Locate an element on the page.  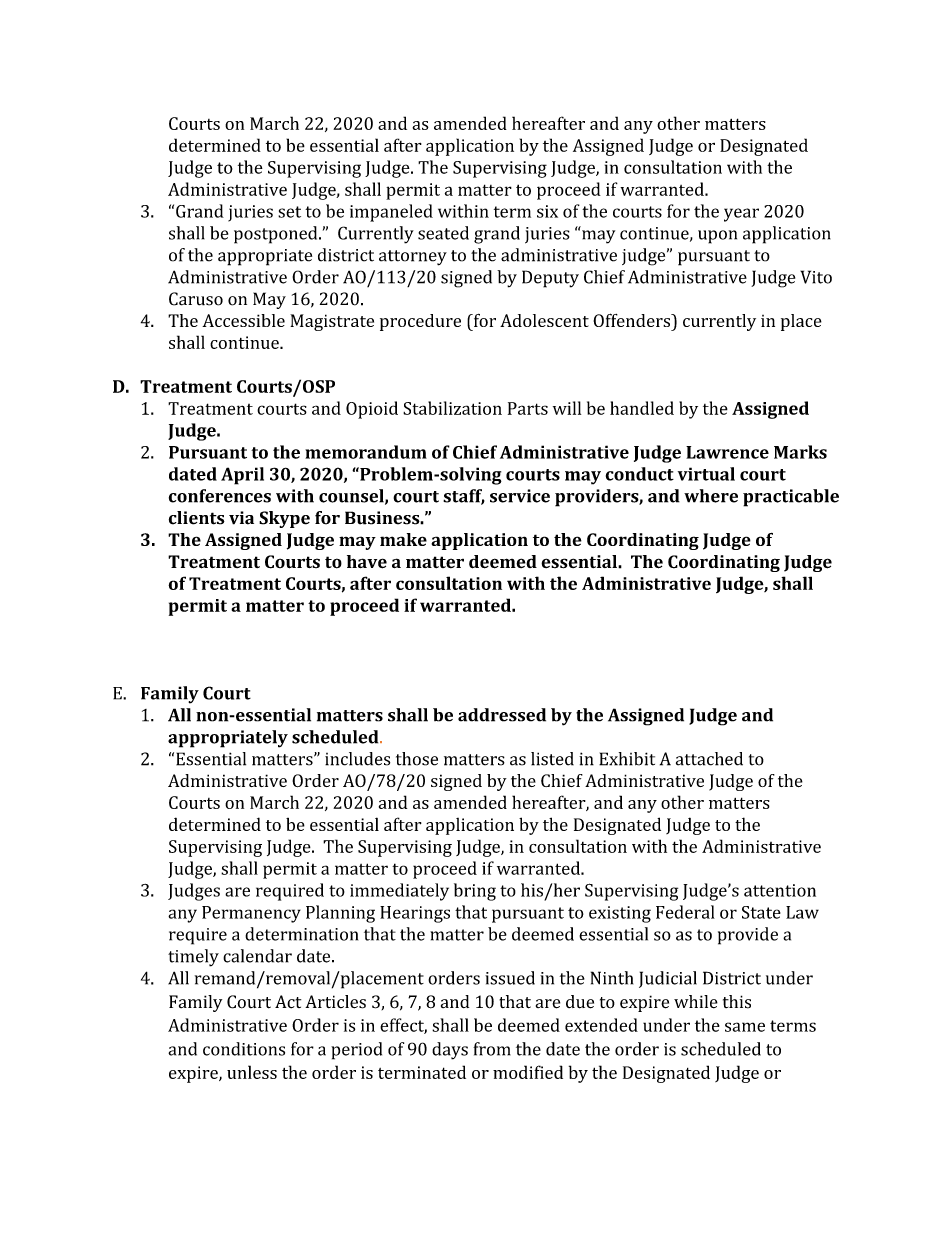
attached is located at coordinates (709, 759).
